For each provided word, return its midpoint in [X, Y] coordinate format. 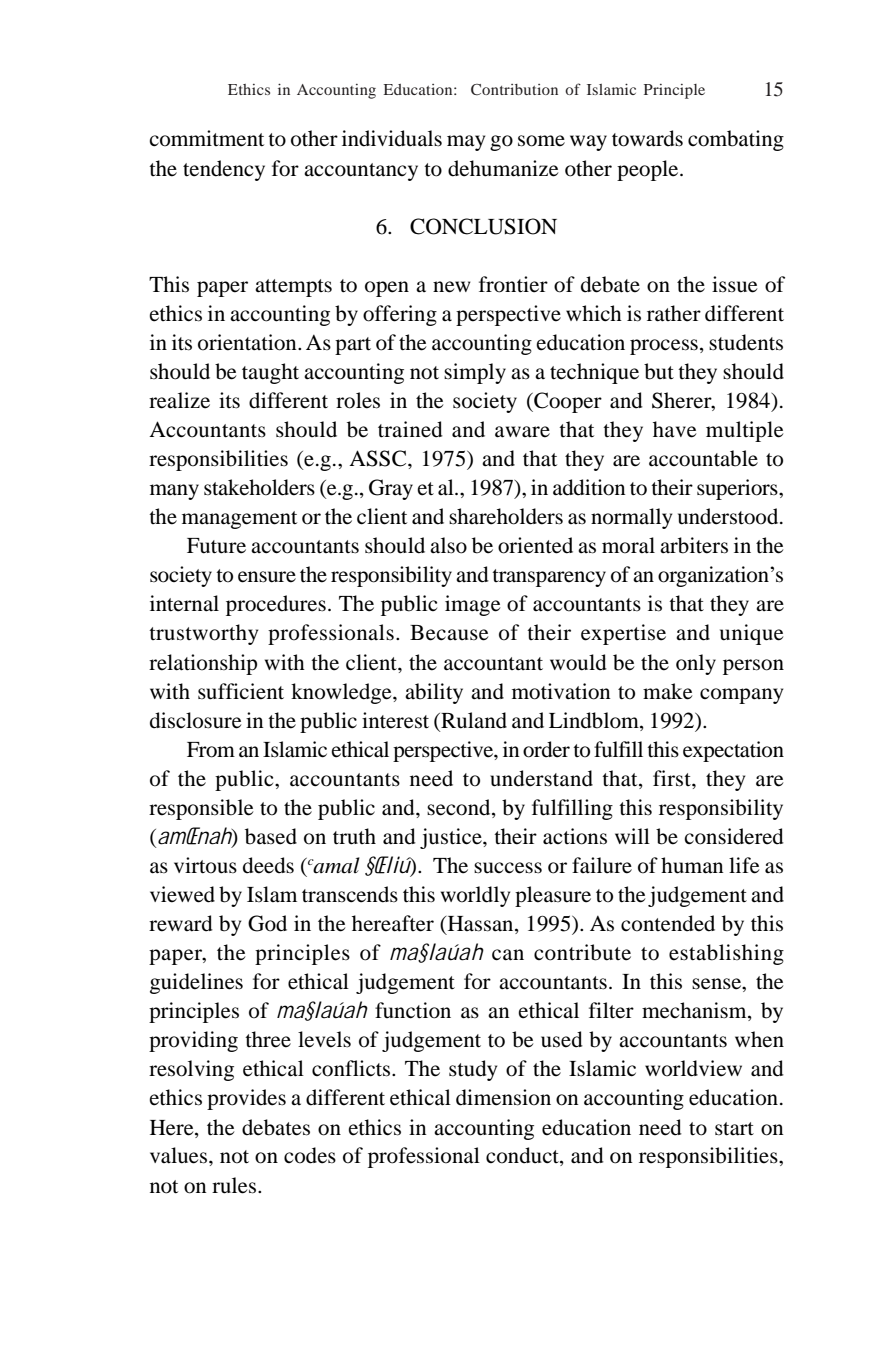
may [466, 143]
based [271, 836]
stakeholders [259, 487]
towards [647, 138]
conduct [523, 1156]
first [673, 778]
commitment [206, 138]
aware [522, 432]
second [460, 807]
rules [235, 1185]
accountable [703, 458]
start [734, 1129]
